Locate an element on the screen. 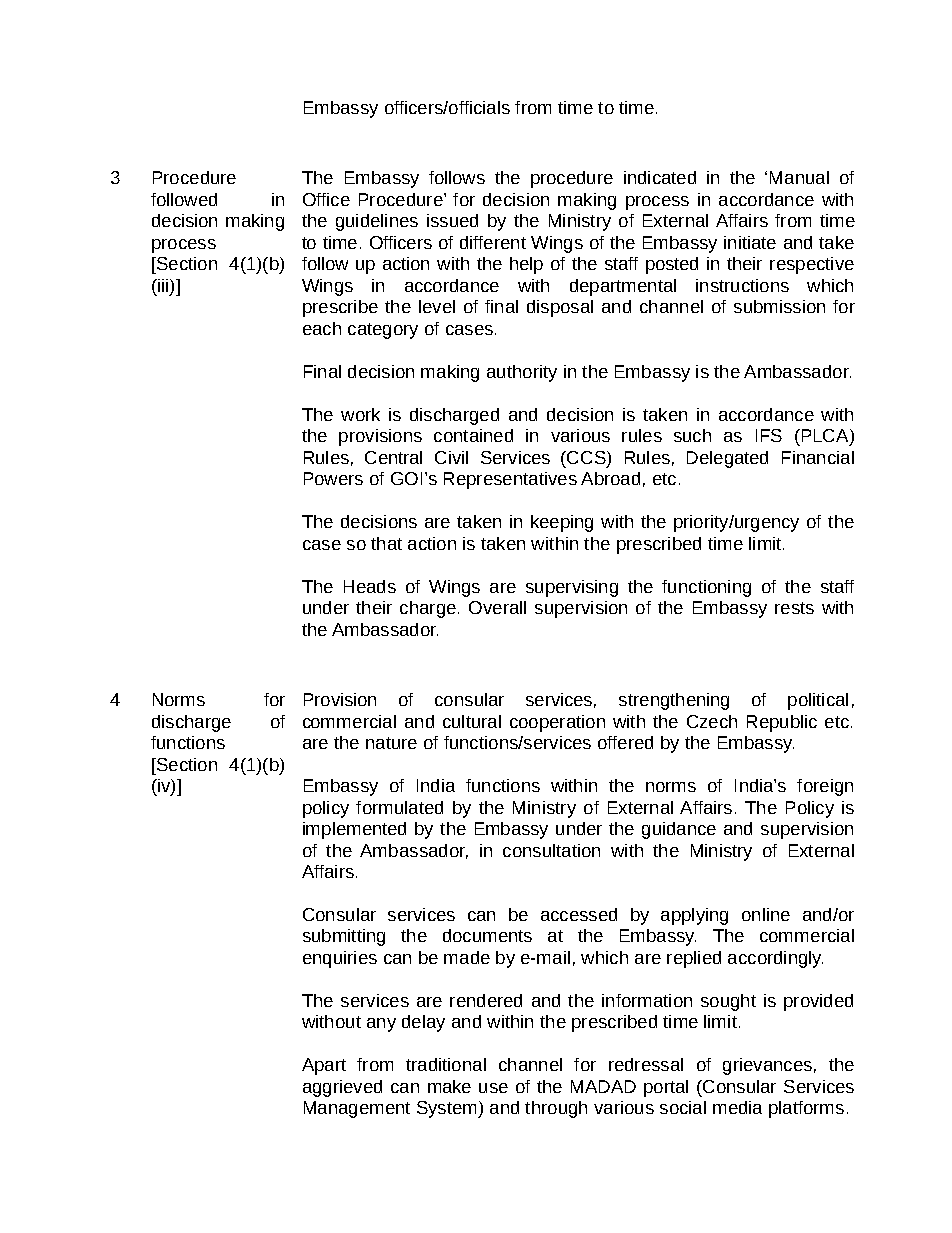 The width and height of the screenshot is (952, 1233). consultation is located at coordinates (551, 850).
